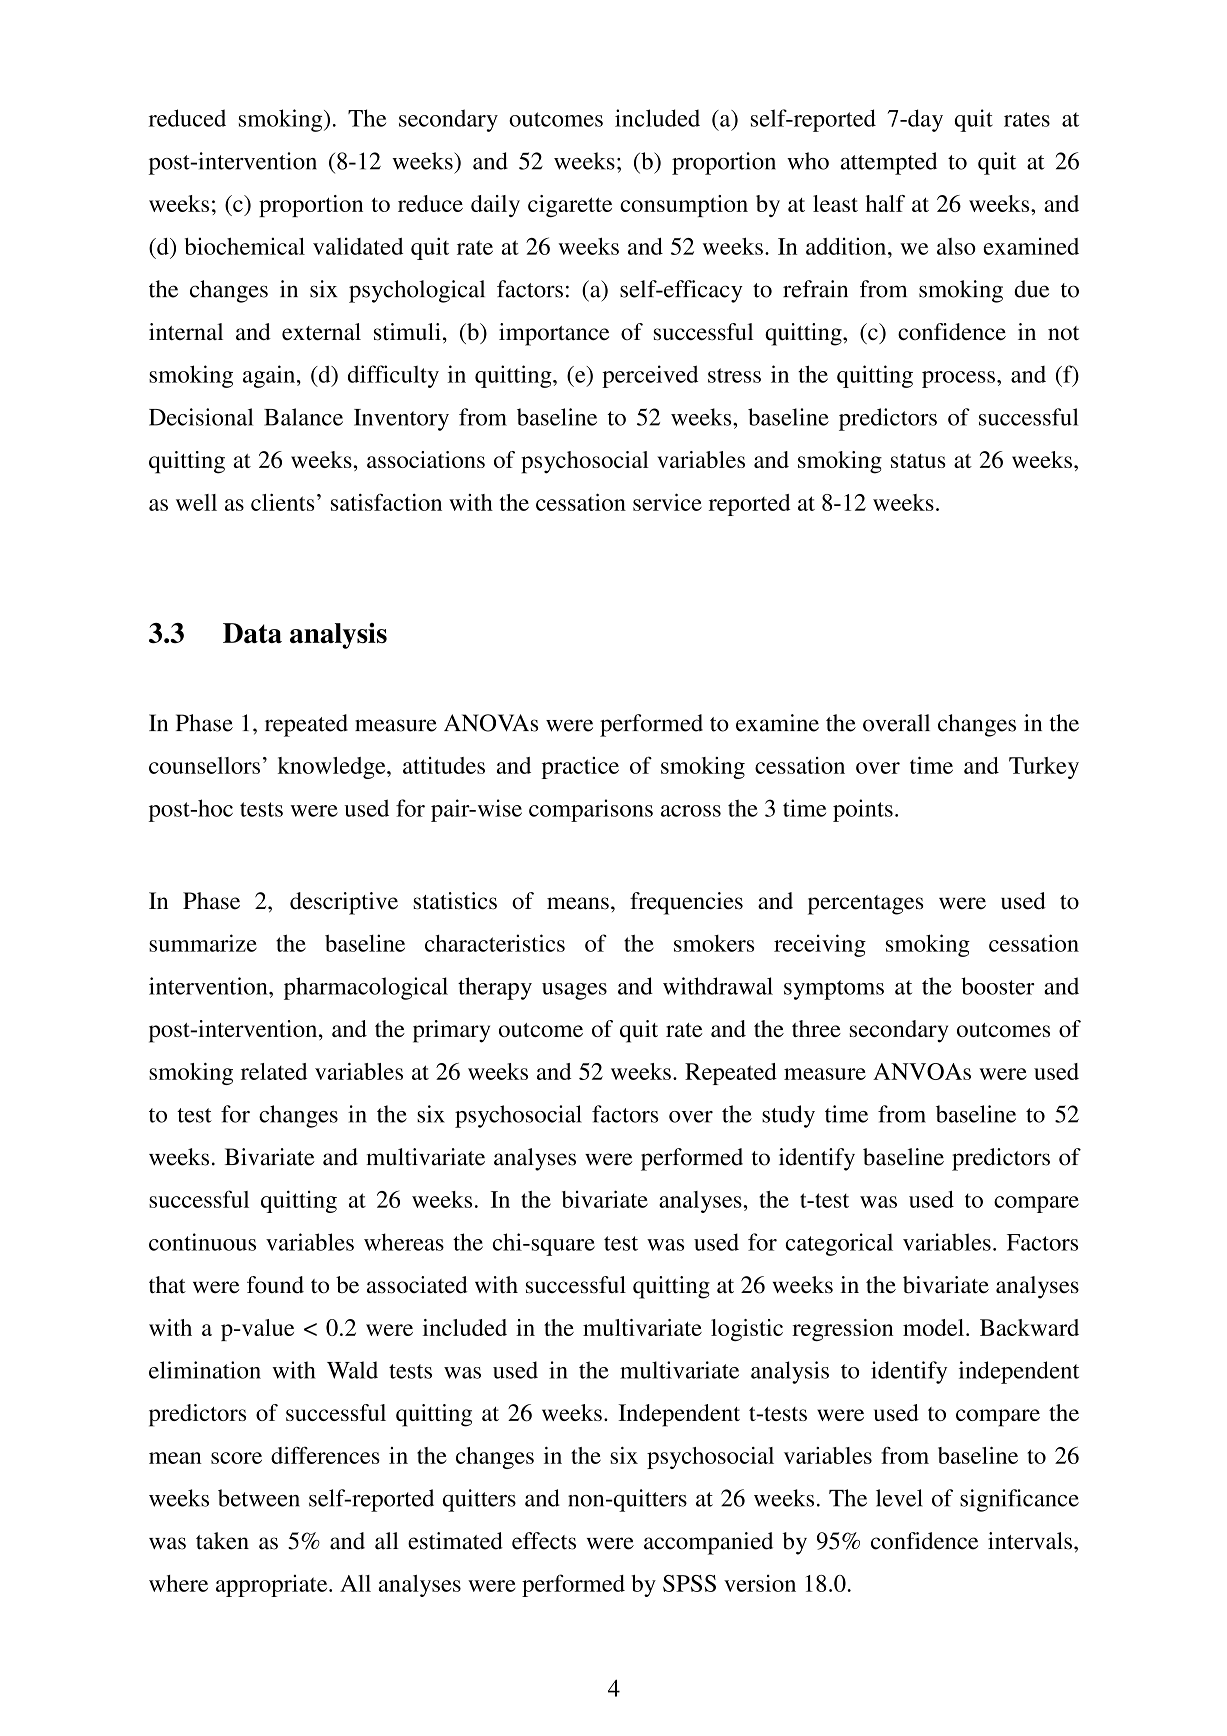 This page has height=1736, width=1227. I want to click on logistic, so click(747, 1330).
